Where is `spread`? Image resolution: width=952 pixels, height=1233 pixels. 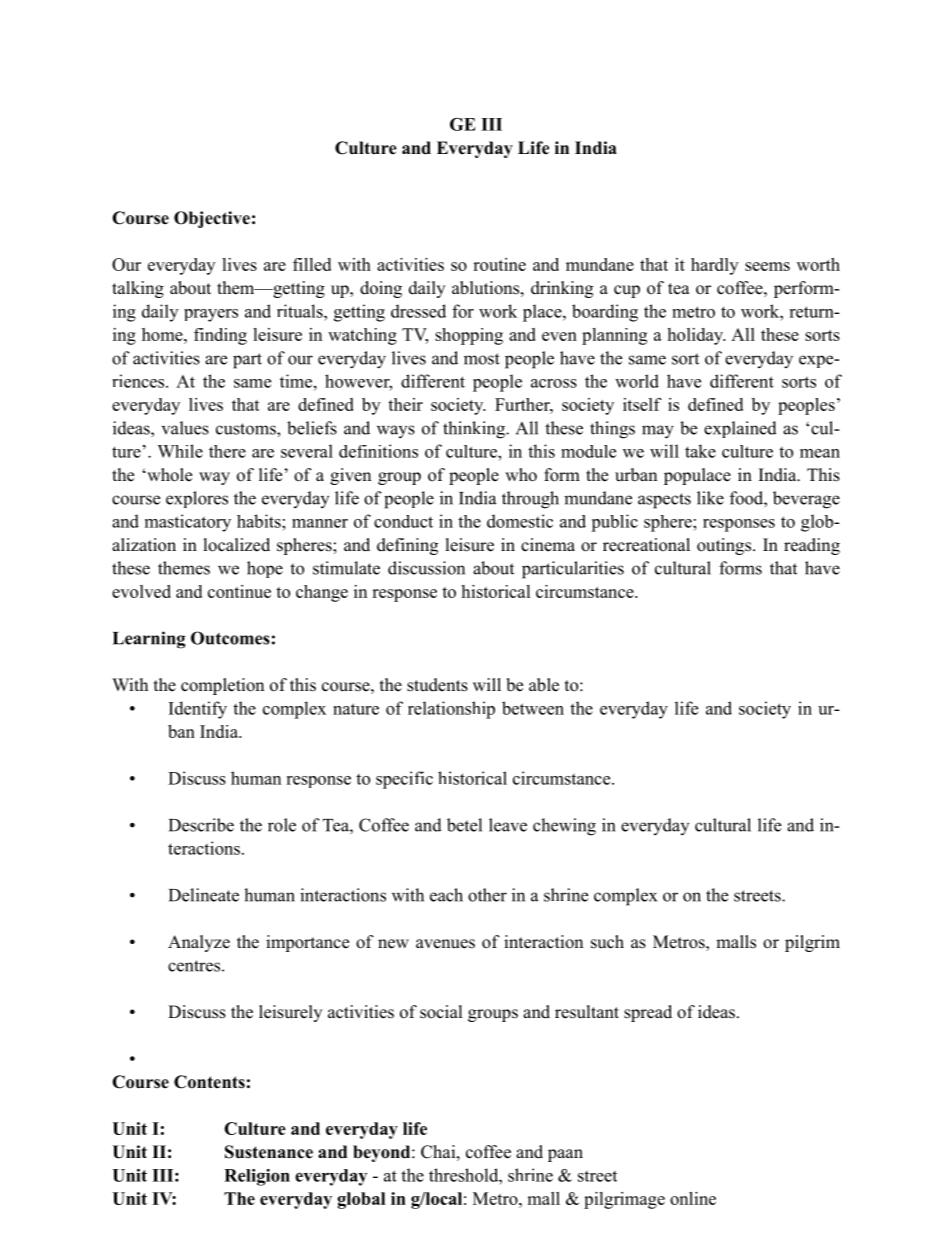
spread is located at coordinates (648, 1013).
